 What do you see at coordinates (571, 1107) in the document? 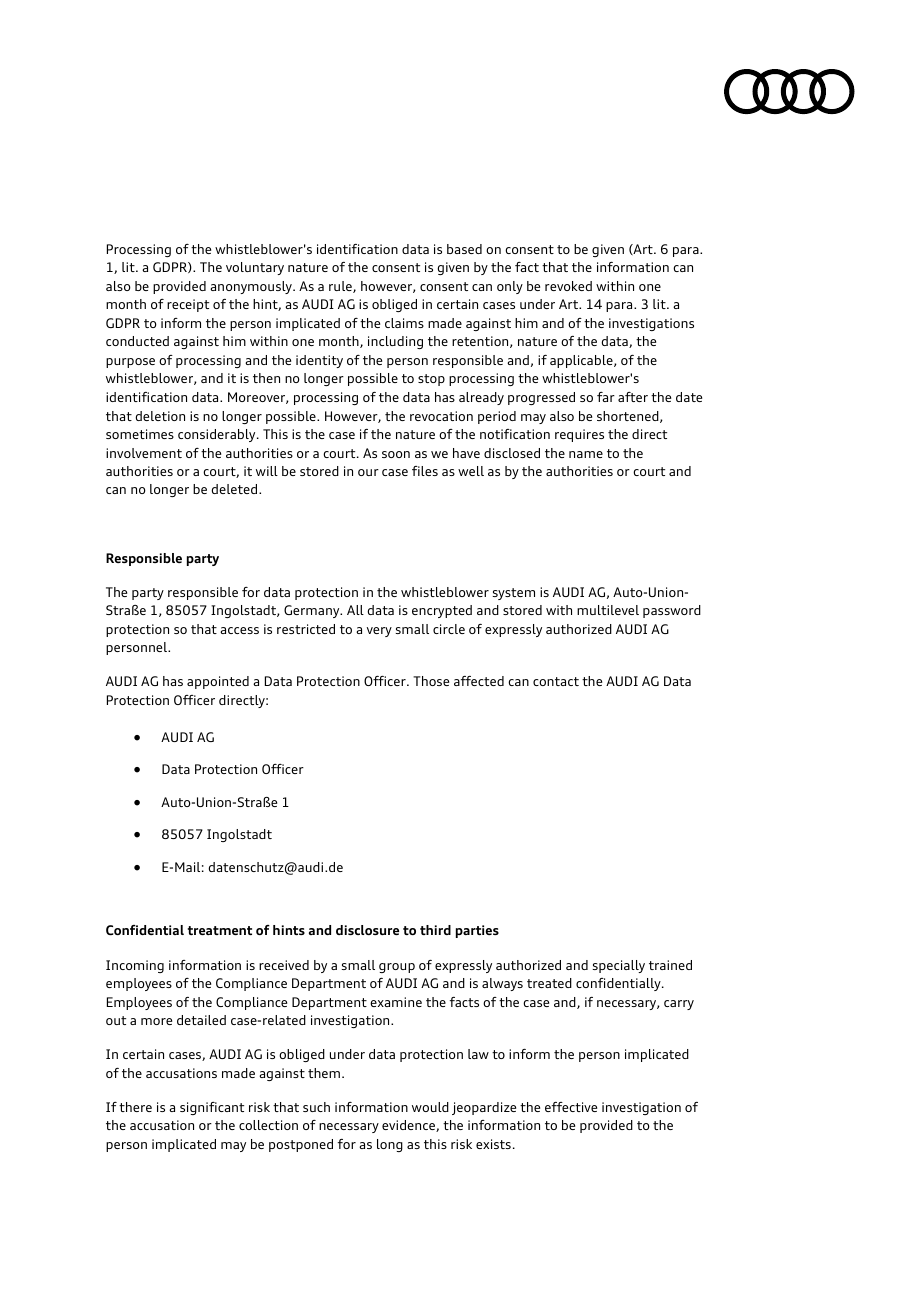
I see `effective` at bounding box center [571, 1107].
